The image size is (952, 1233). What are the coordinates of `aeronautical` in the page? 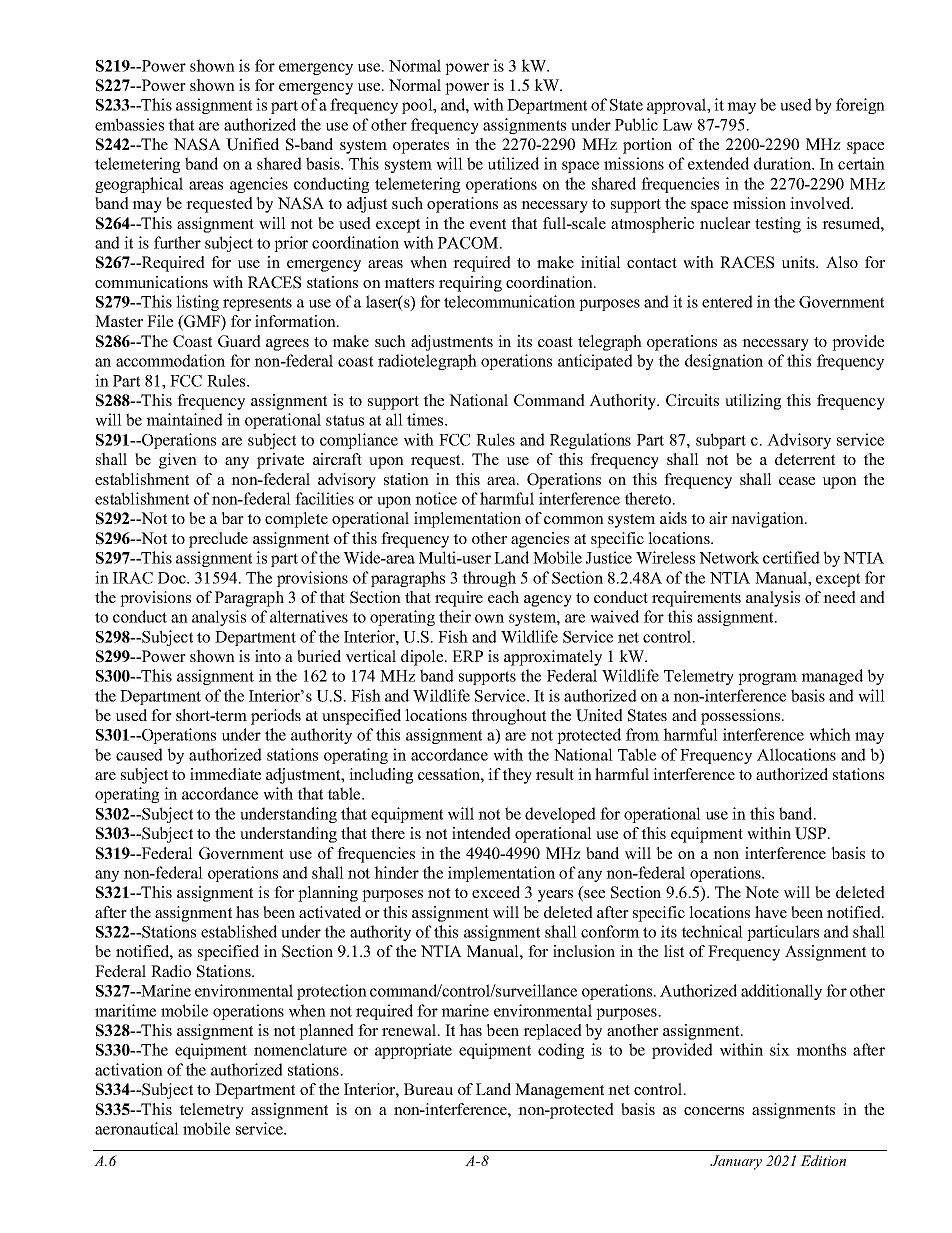 It's located at (137, 1128).
